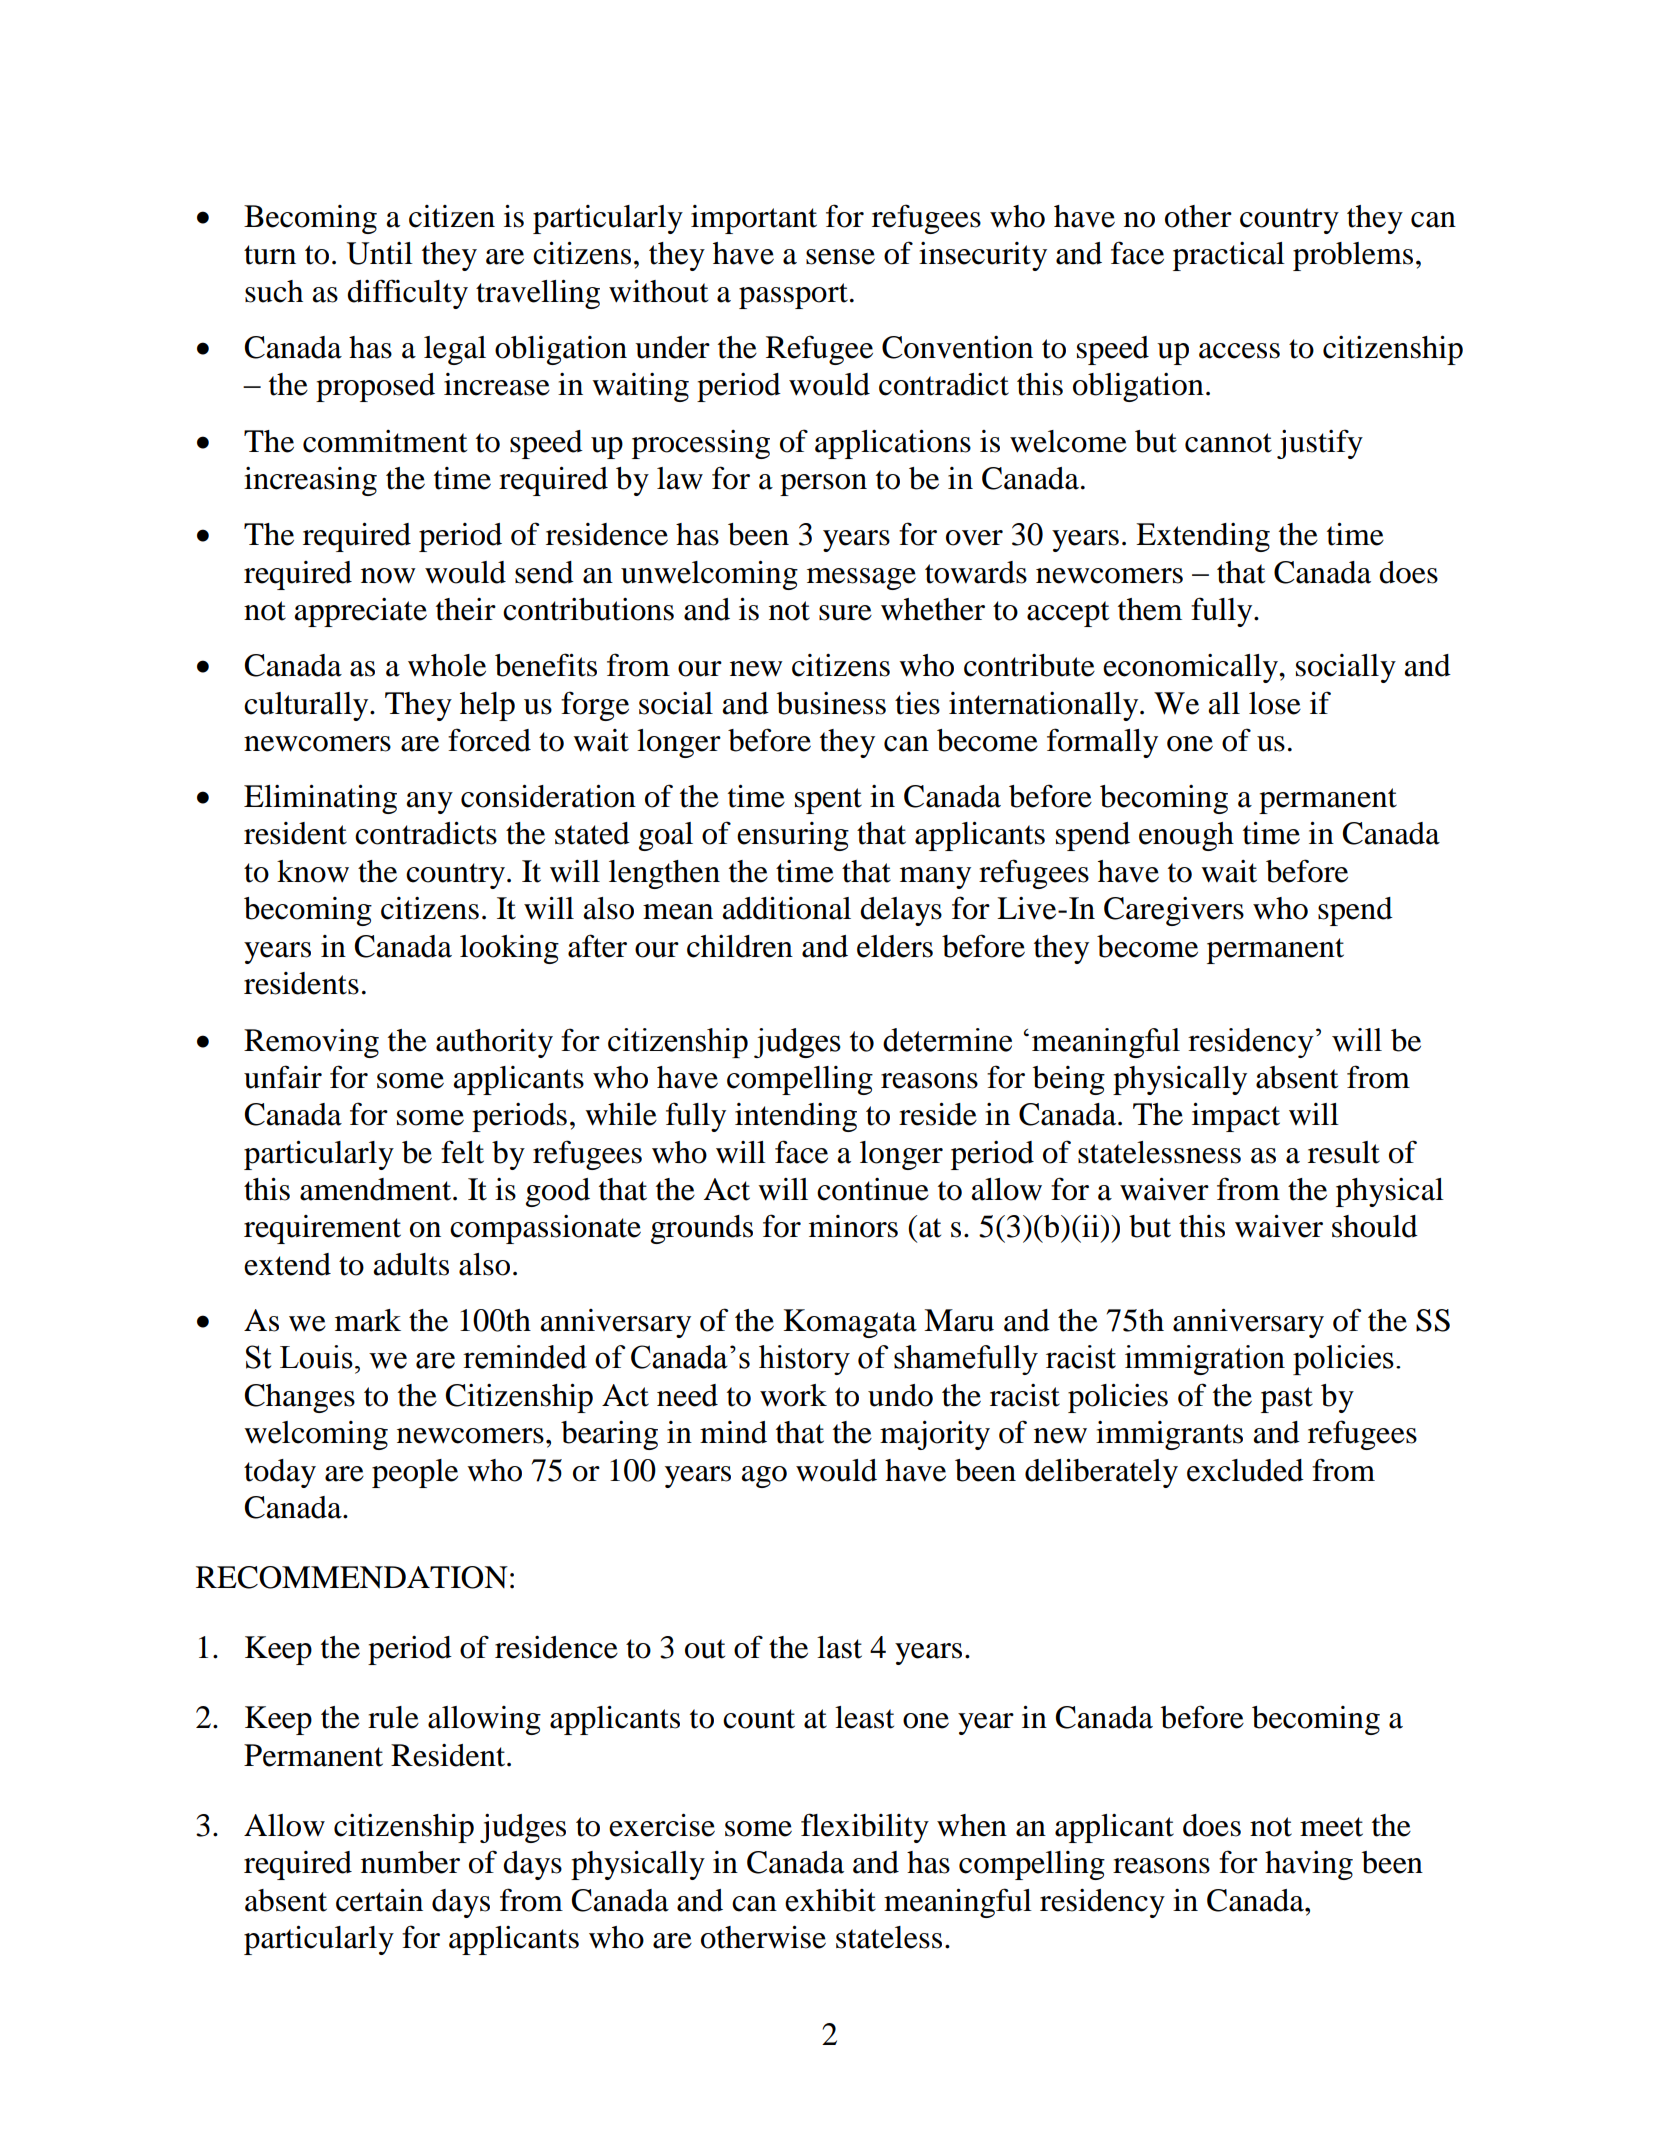 The height and width of the page is (2149, 1660). What do you see at coordinates (311, 1043) in the page?
I see `Removing` at bounding box center [311, 1043].
